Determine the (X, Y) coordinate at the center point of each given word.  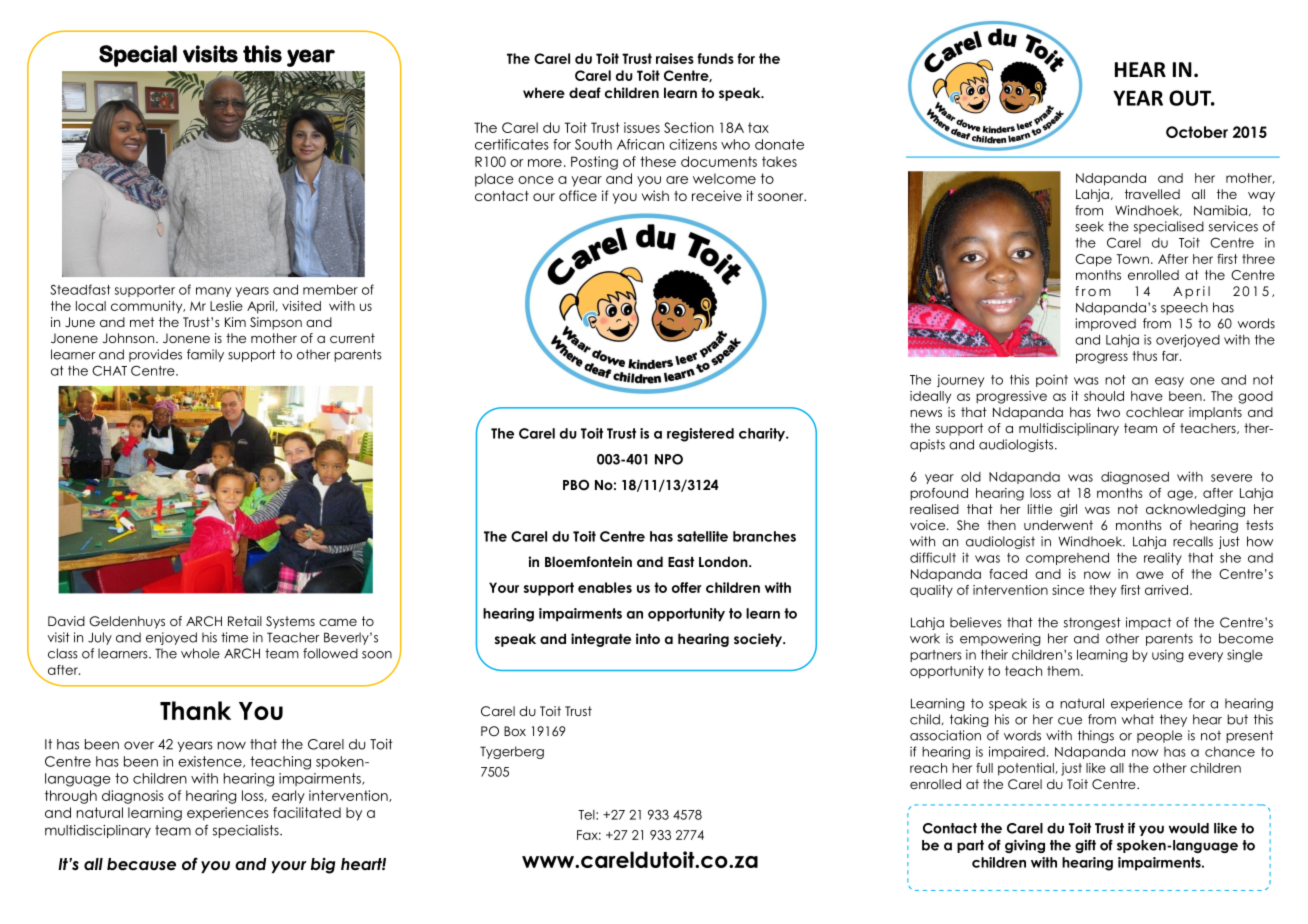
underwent (1058, 525)
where (544, 92)
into (648, 638)
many (213, 292)
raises (675, 58)
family (205, 355)
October (1197, 132)
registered (700, 435)
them (1064, 671)
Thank (195, 710)
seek (1089, 226)
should (1104, 396)
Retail (245, 621)
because (141, 864)
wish (655, 195)
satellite (702, 536)
